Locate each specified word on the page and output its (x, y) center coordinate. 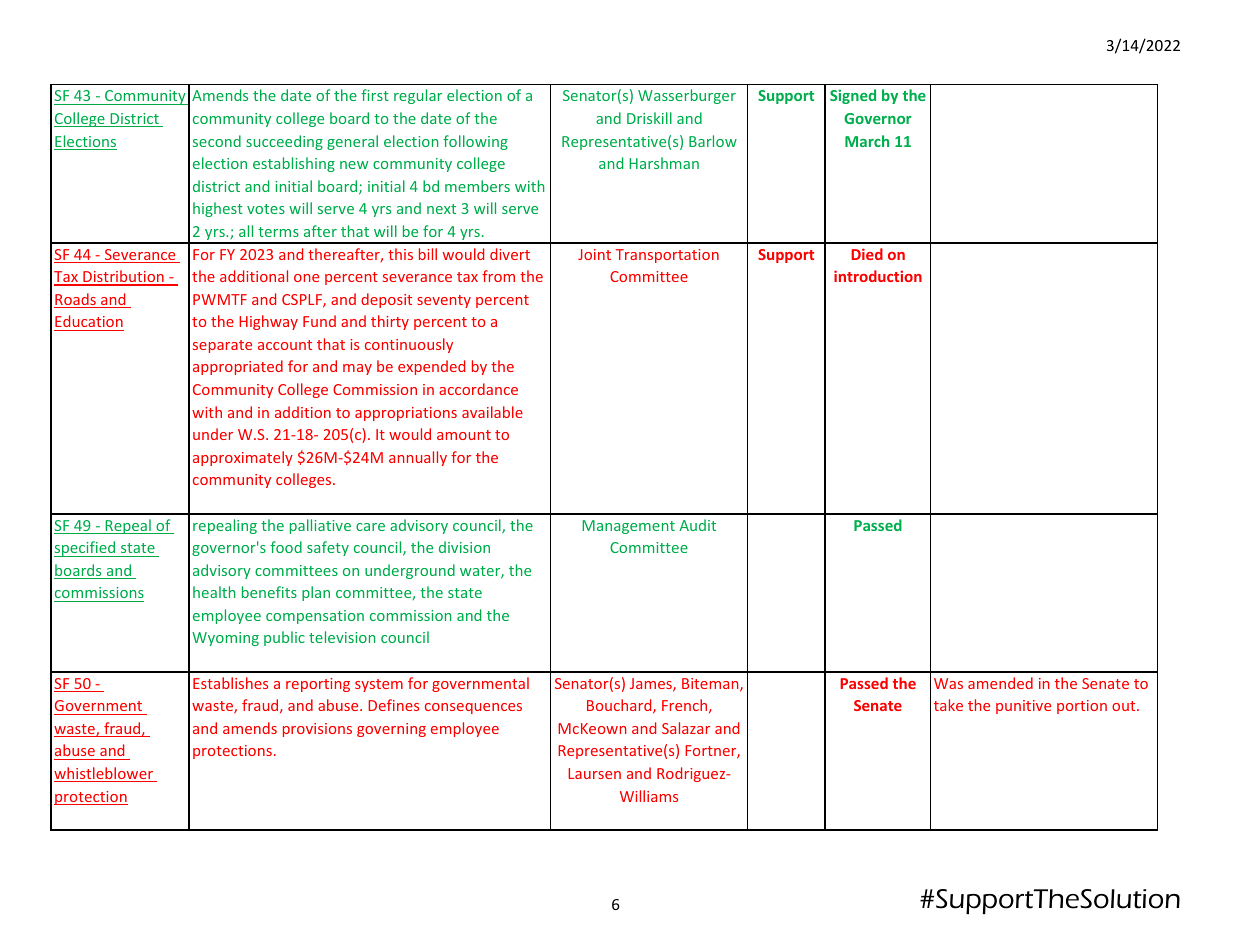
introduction (878, 276)
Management (628, 527)
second (217, 141)
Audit (697, 525)
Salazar (686, 728)
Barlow (713, 141)
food (286, 547)
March (867, 141)
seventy (444, 301)
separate (222, 346)
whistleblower (105, 774)
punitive (1023, 707)
